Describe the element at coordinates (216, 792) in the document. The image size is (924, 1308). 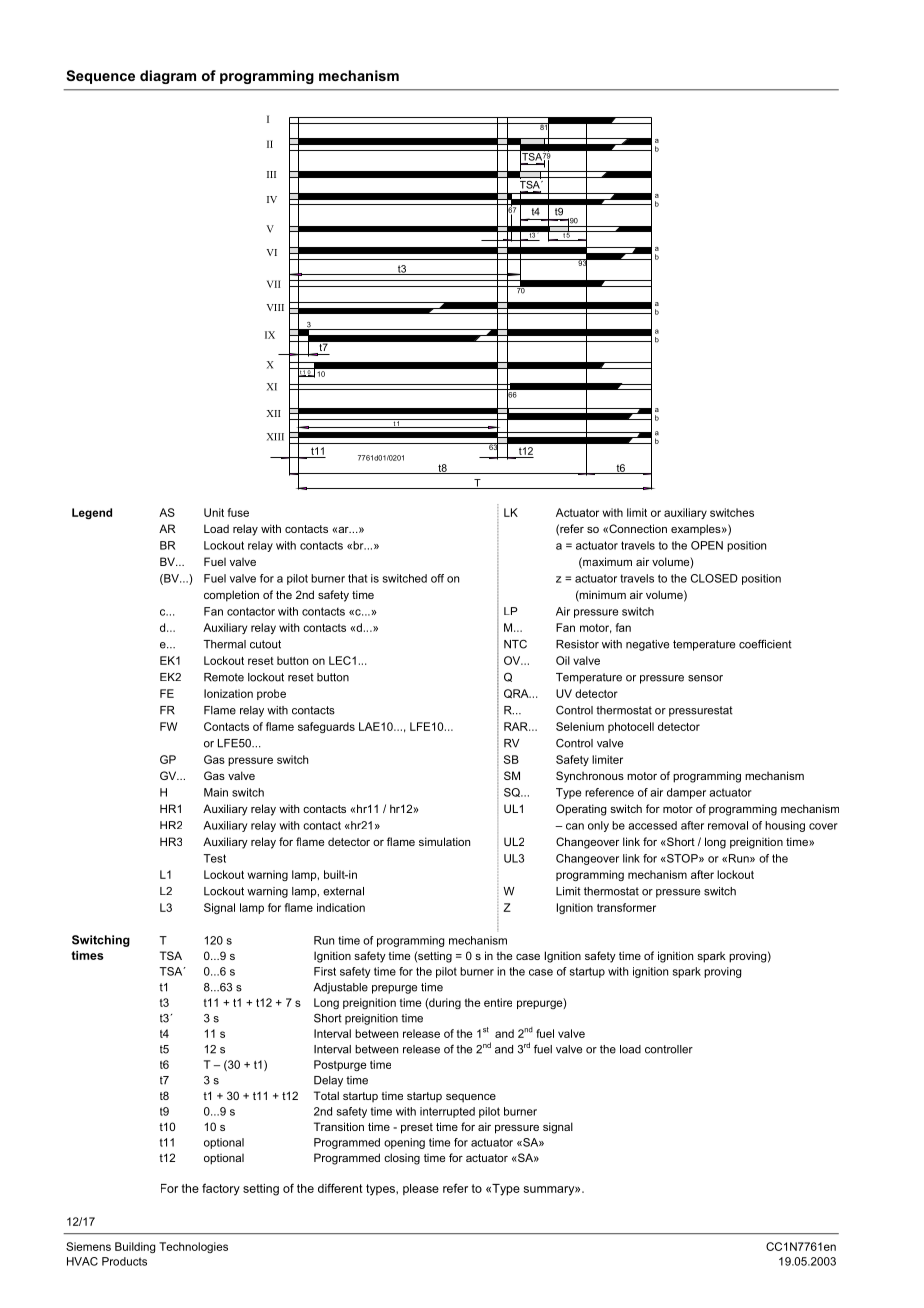
I see `Main` at that location.
